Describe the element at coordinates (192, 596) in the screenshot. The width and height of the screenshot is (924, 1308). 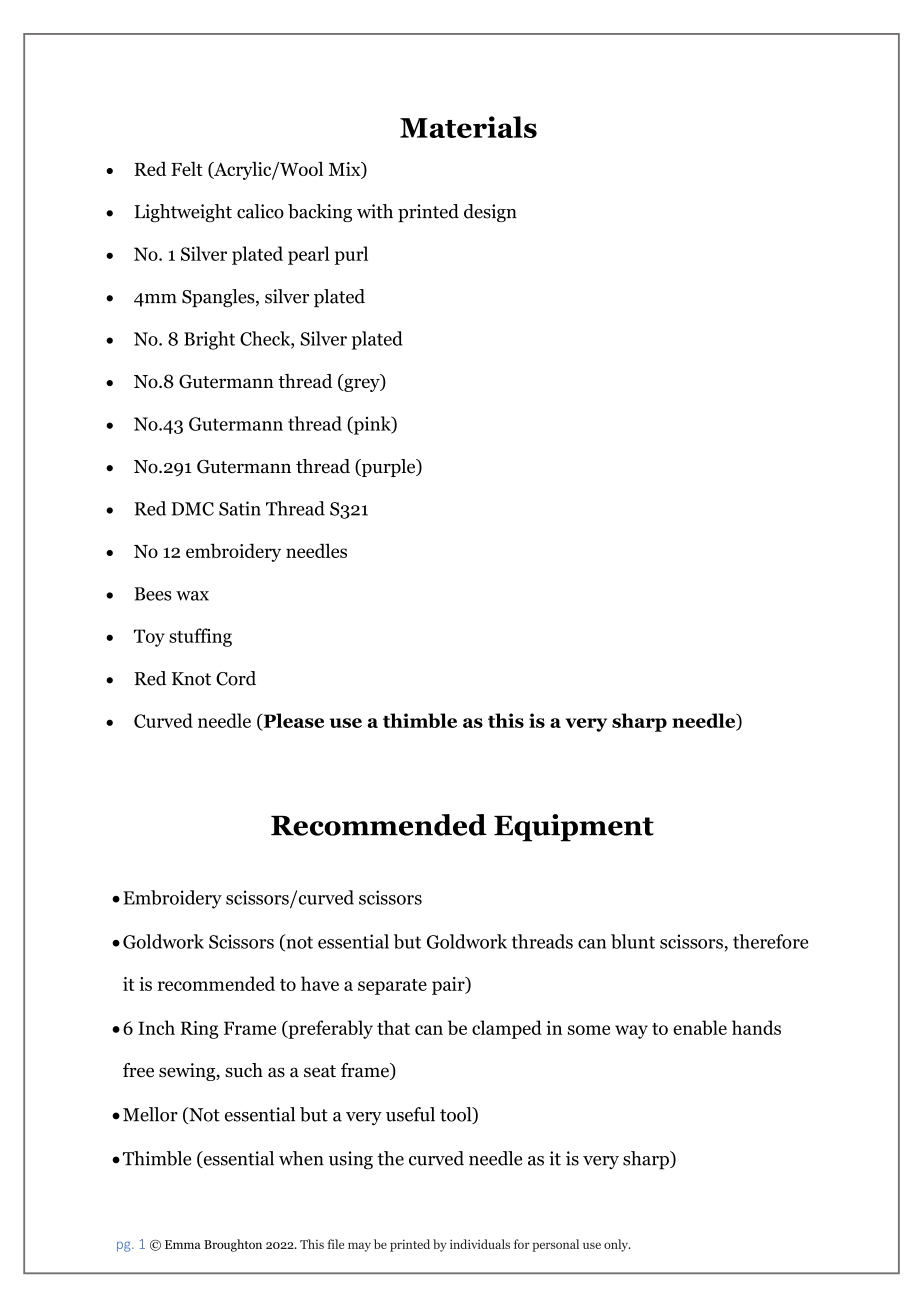
I see `wax` at that location.
